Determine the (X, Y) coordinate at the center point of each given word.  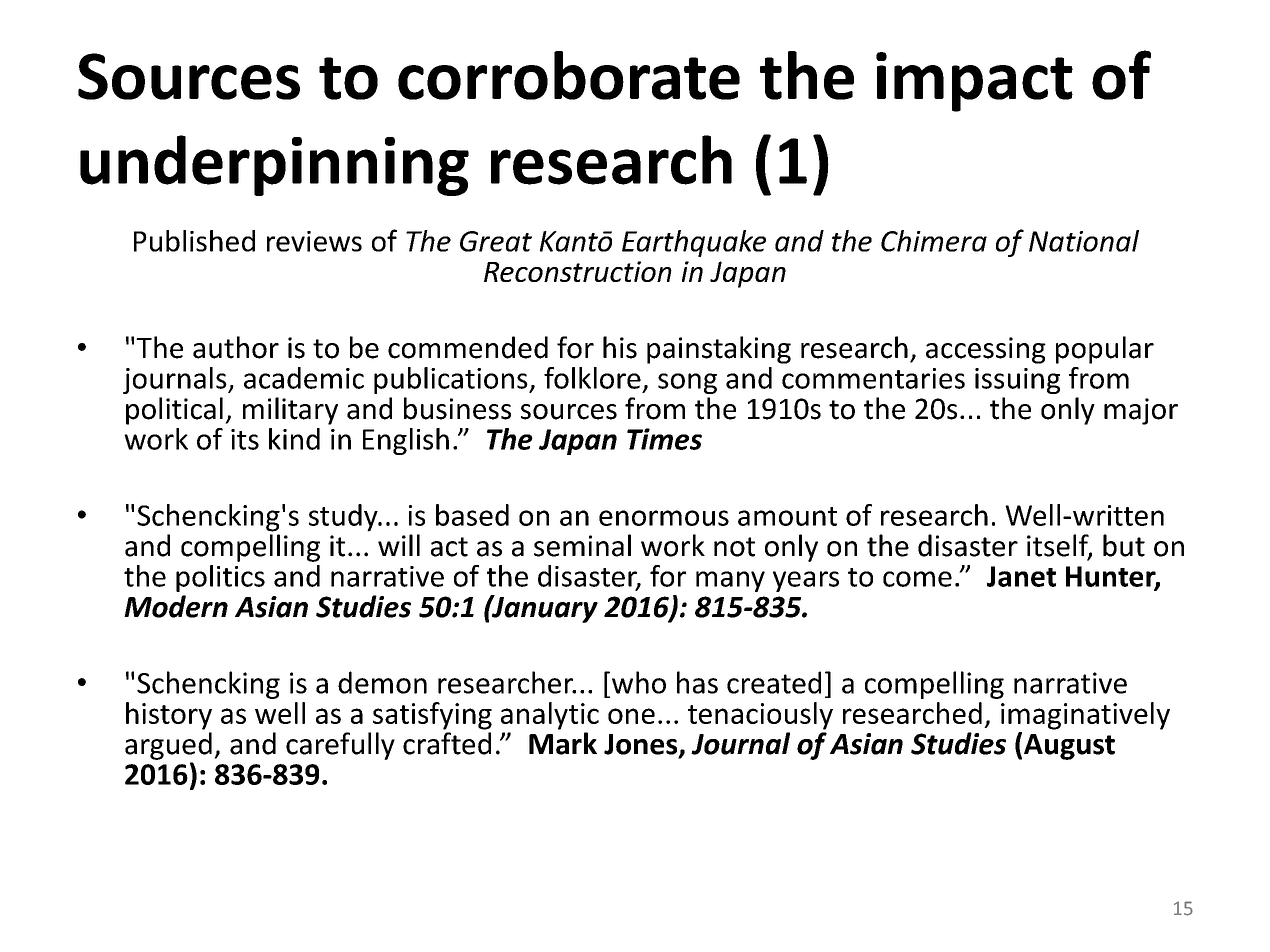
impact (974, 82)
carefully (340, 746)
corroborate (569, 75)
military (290, 411)
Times (664, 439)
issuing (1017, 381)
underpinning (274, 165)
